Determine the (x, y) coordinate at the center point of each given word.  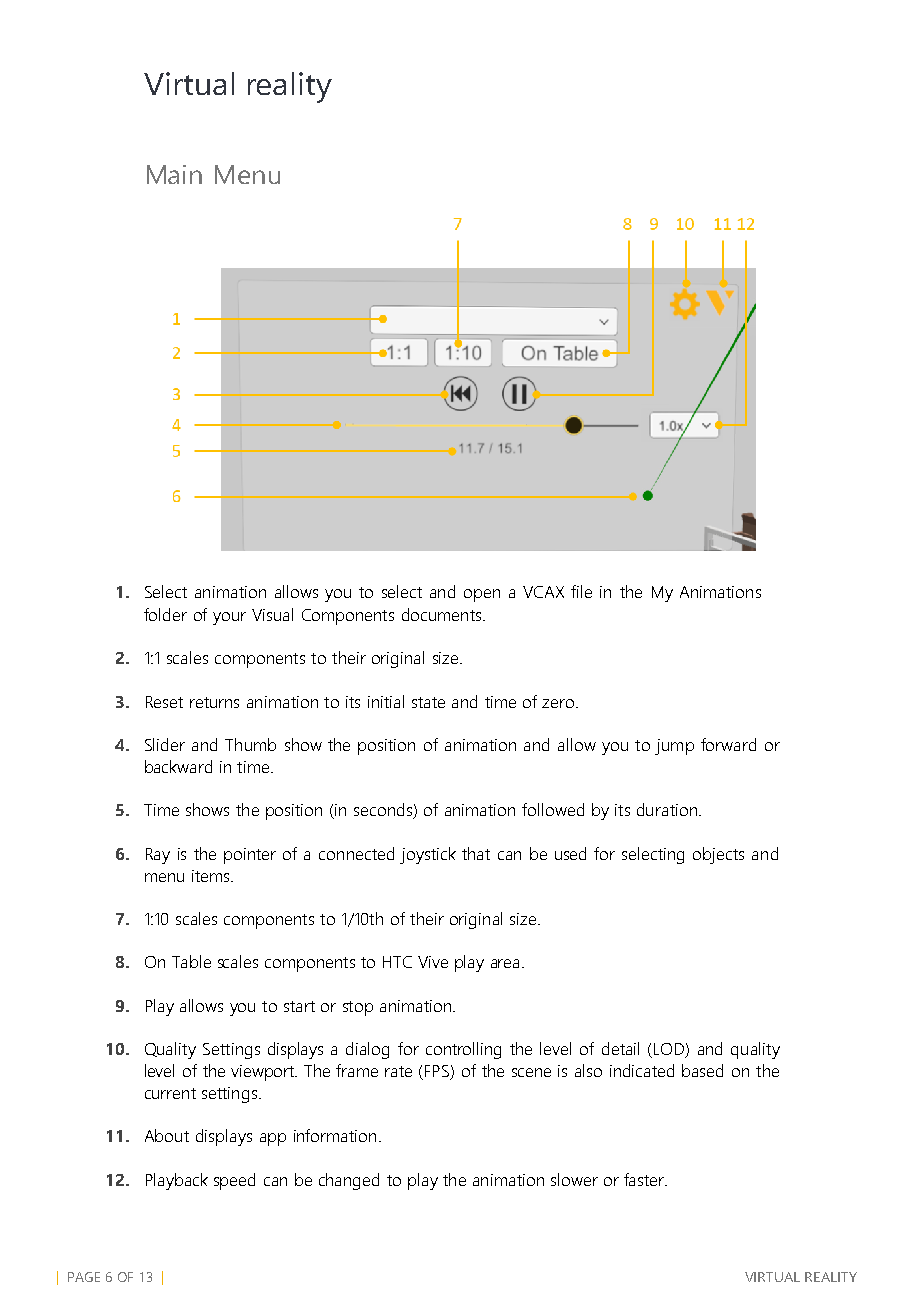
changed (349, 1181)
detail (620, 1048)
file (581, 591)
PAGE (84, 1277)
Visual (272, 614)
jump (674, 747)
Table (191, 961)
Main (174, 174)
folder (165, 614)
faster (645, 1179)
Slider (165, 744)
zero (558, 703)
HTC (397, 962)
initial (386, 701)
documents (443, 614)
